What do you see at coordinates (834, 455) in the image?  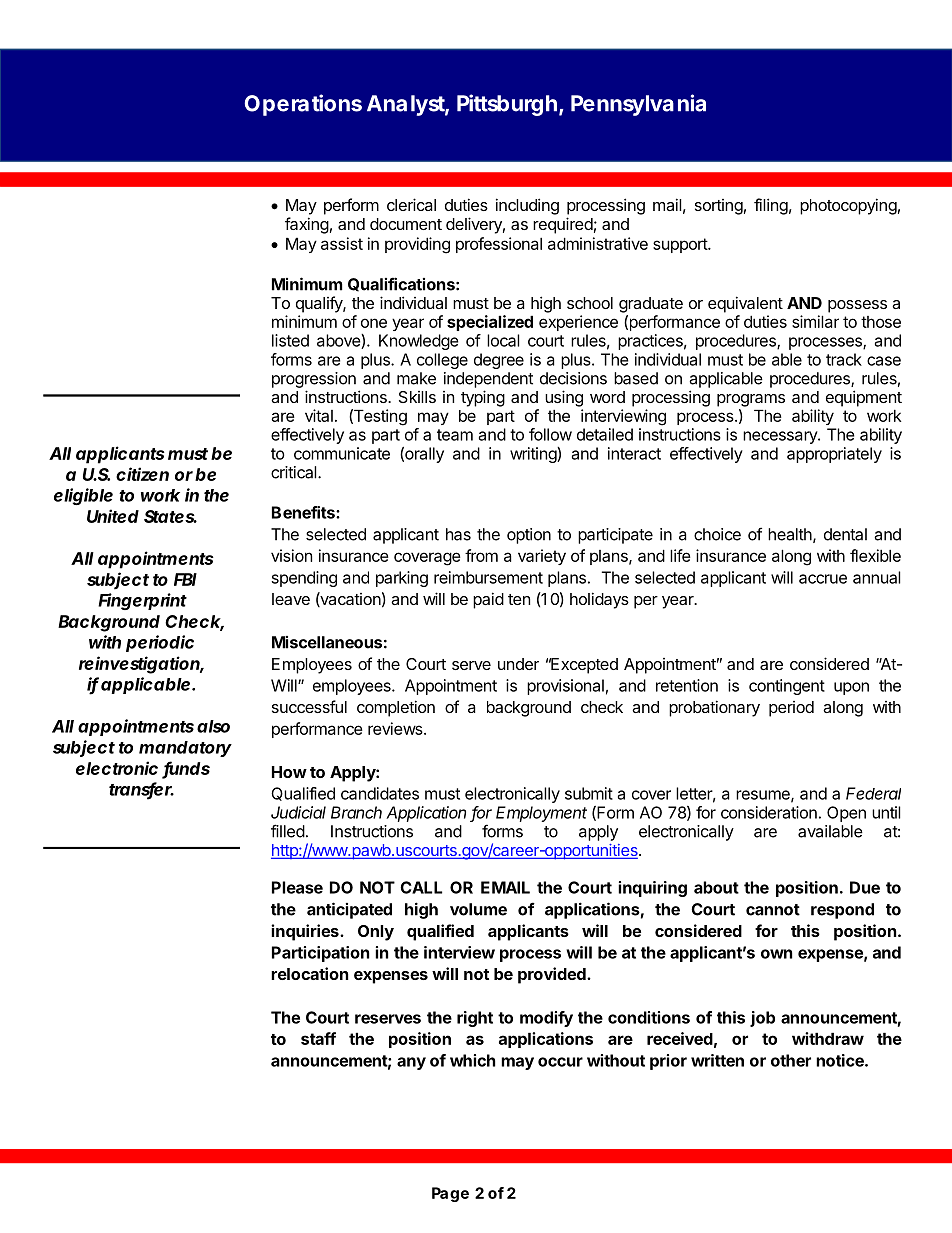 I see `appropriately` at bounding box center [834, 455].
